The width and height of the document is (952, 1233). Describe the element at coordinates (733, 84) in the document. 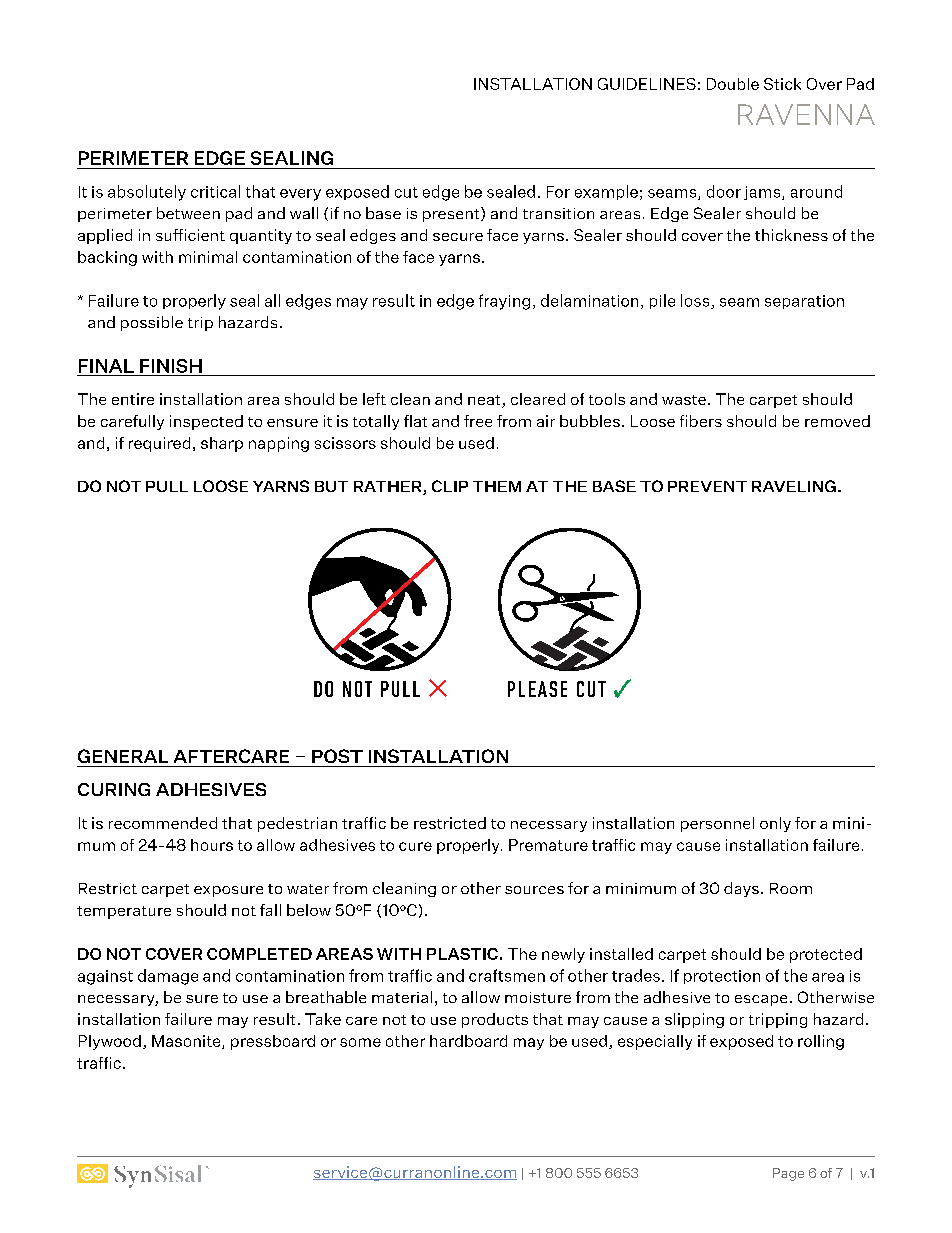

I see `Double` at that location.
